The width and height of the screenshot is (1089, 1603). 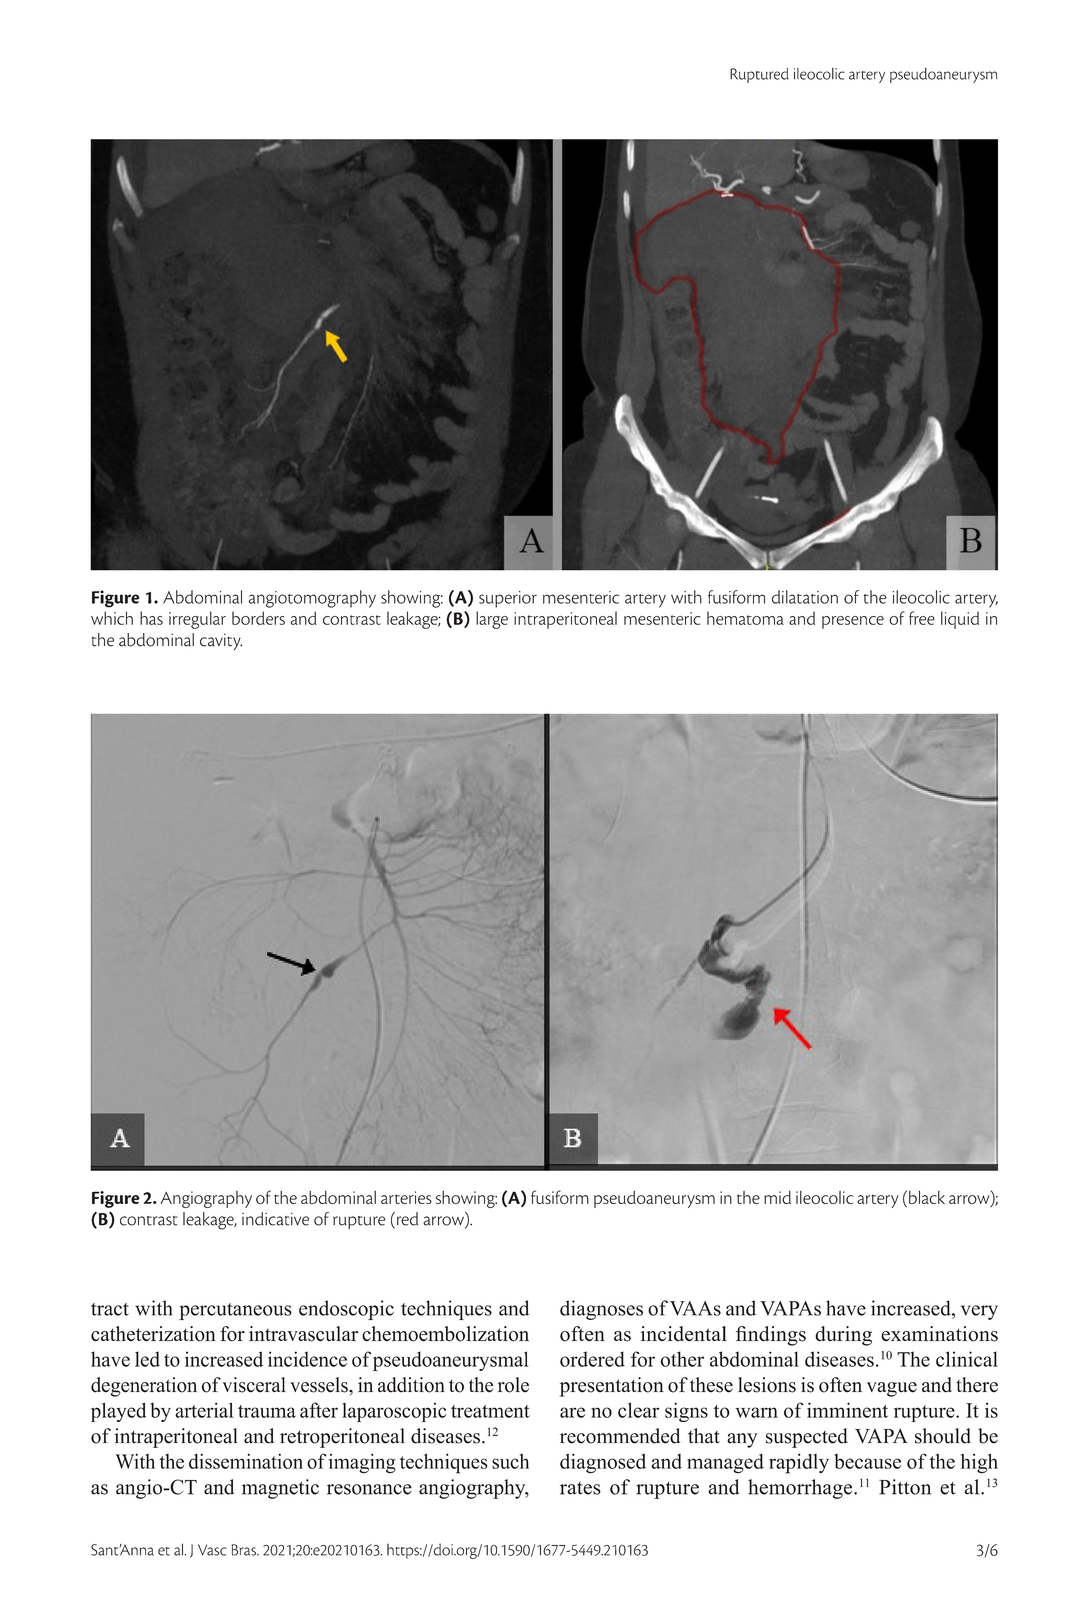 I want to click on rates, so click(x=580, y=1488).
